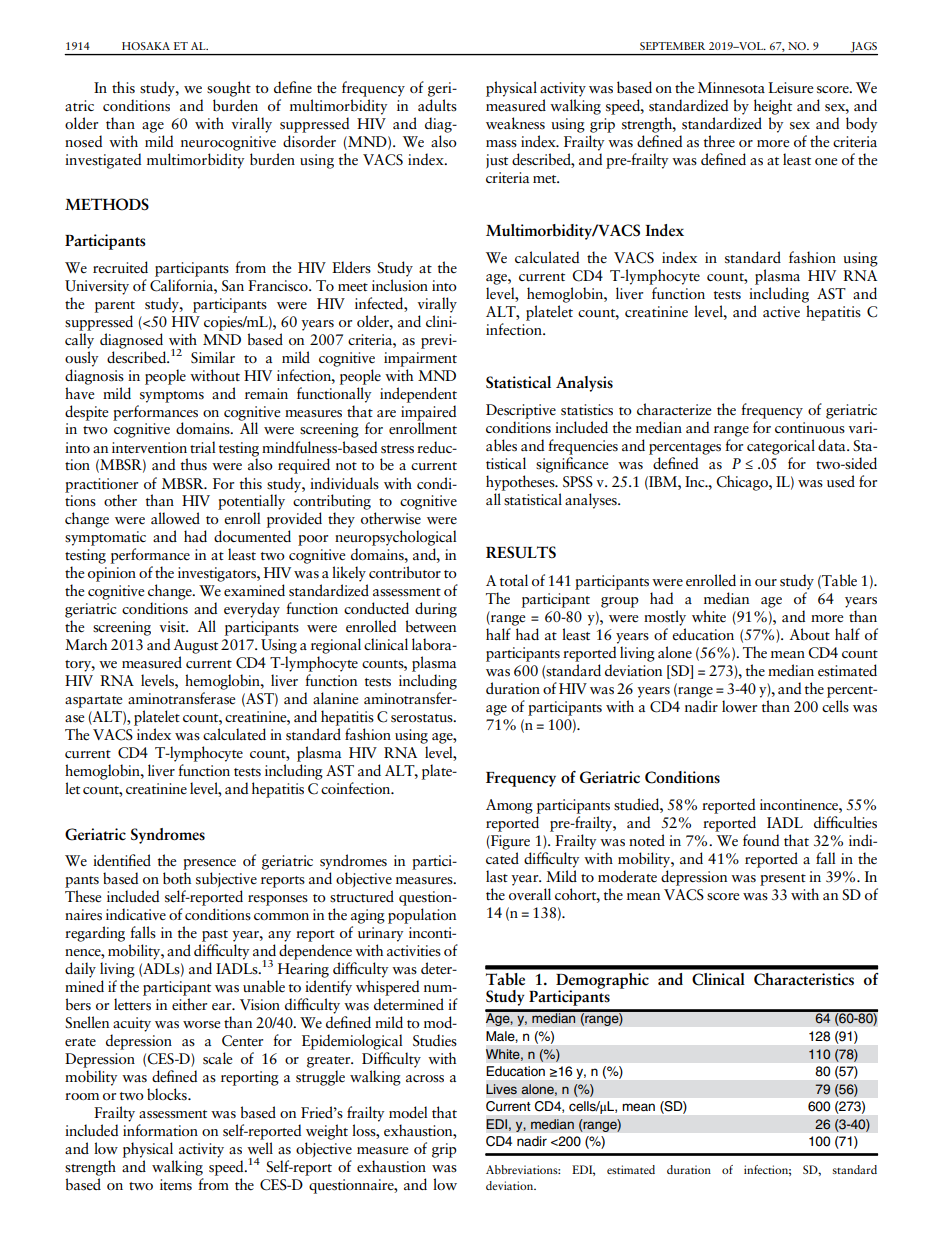 This screenshot has height=1251, width=952. What do you see at coordinates (408, 1112) in the screenshot?
I see `model` at bounding box center [408, 1112].
